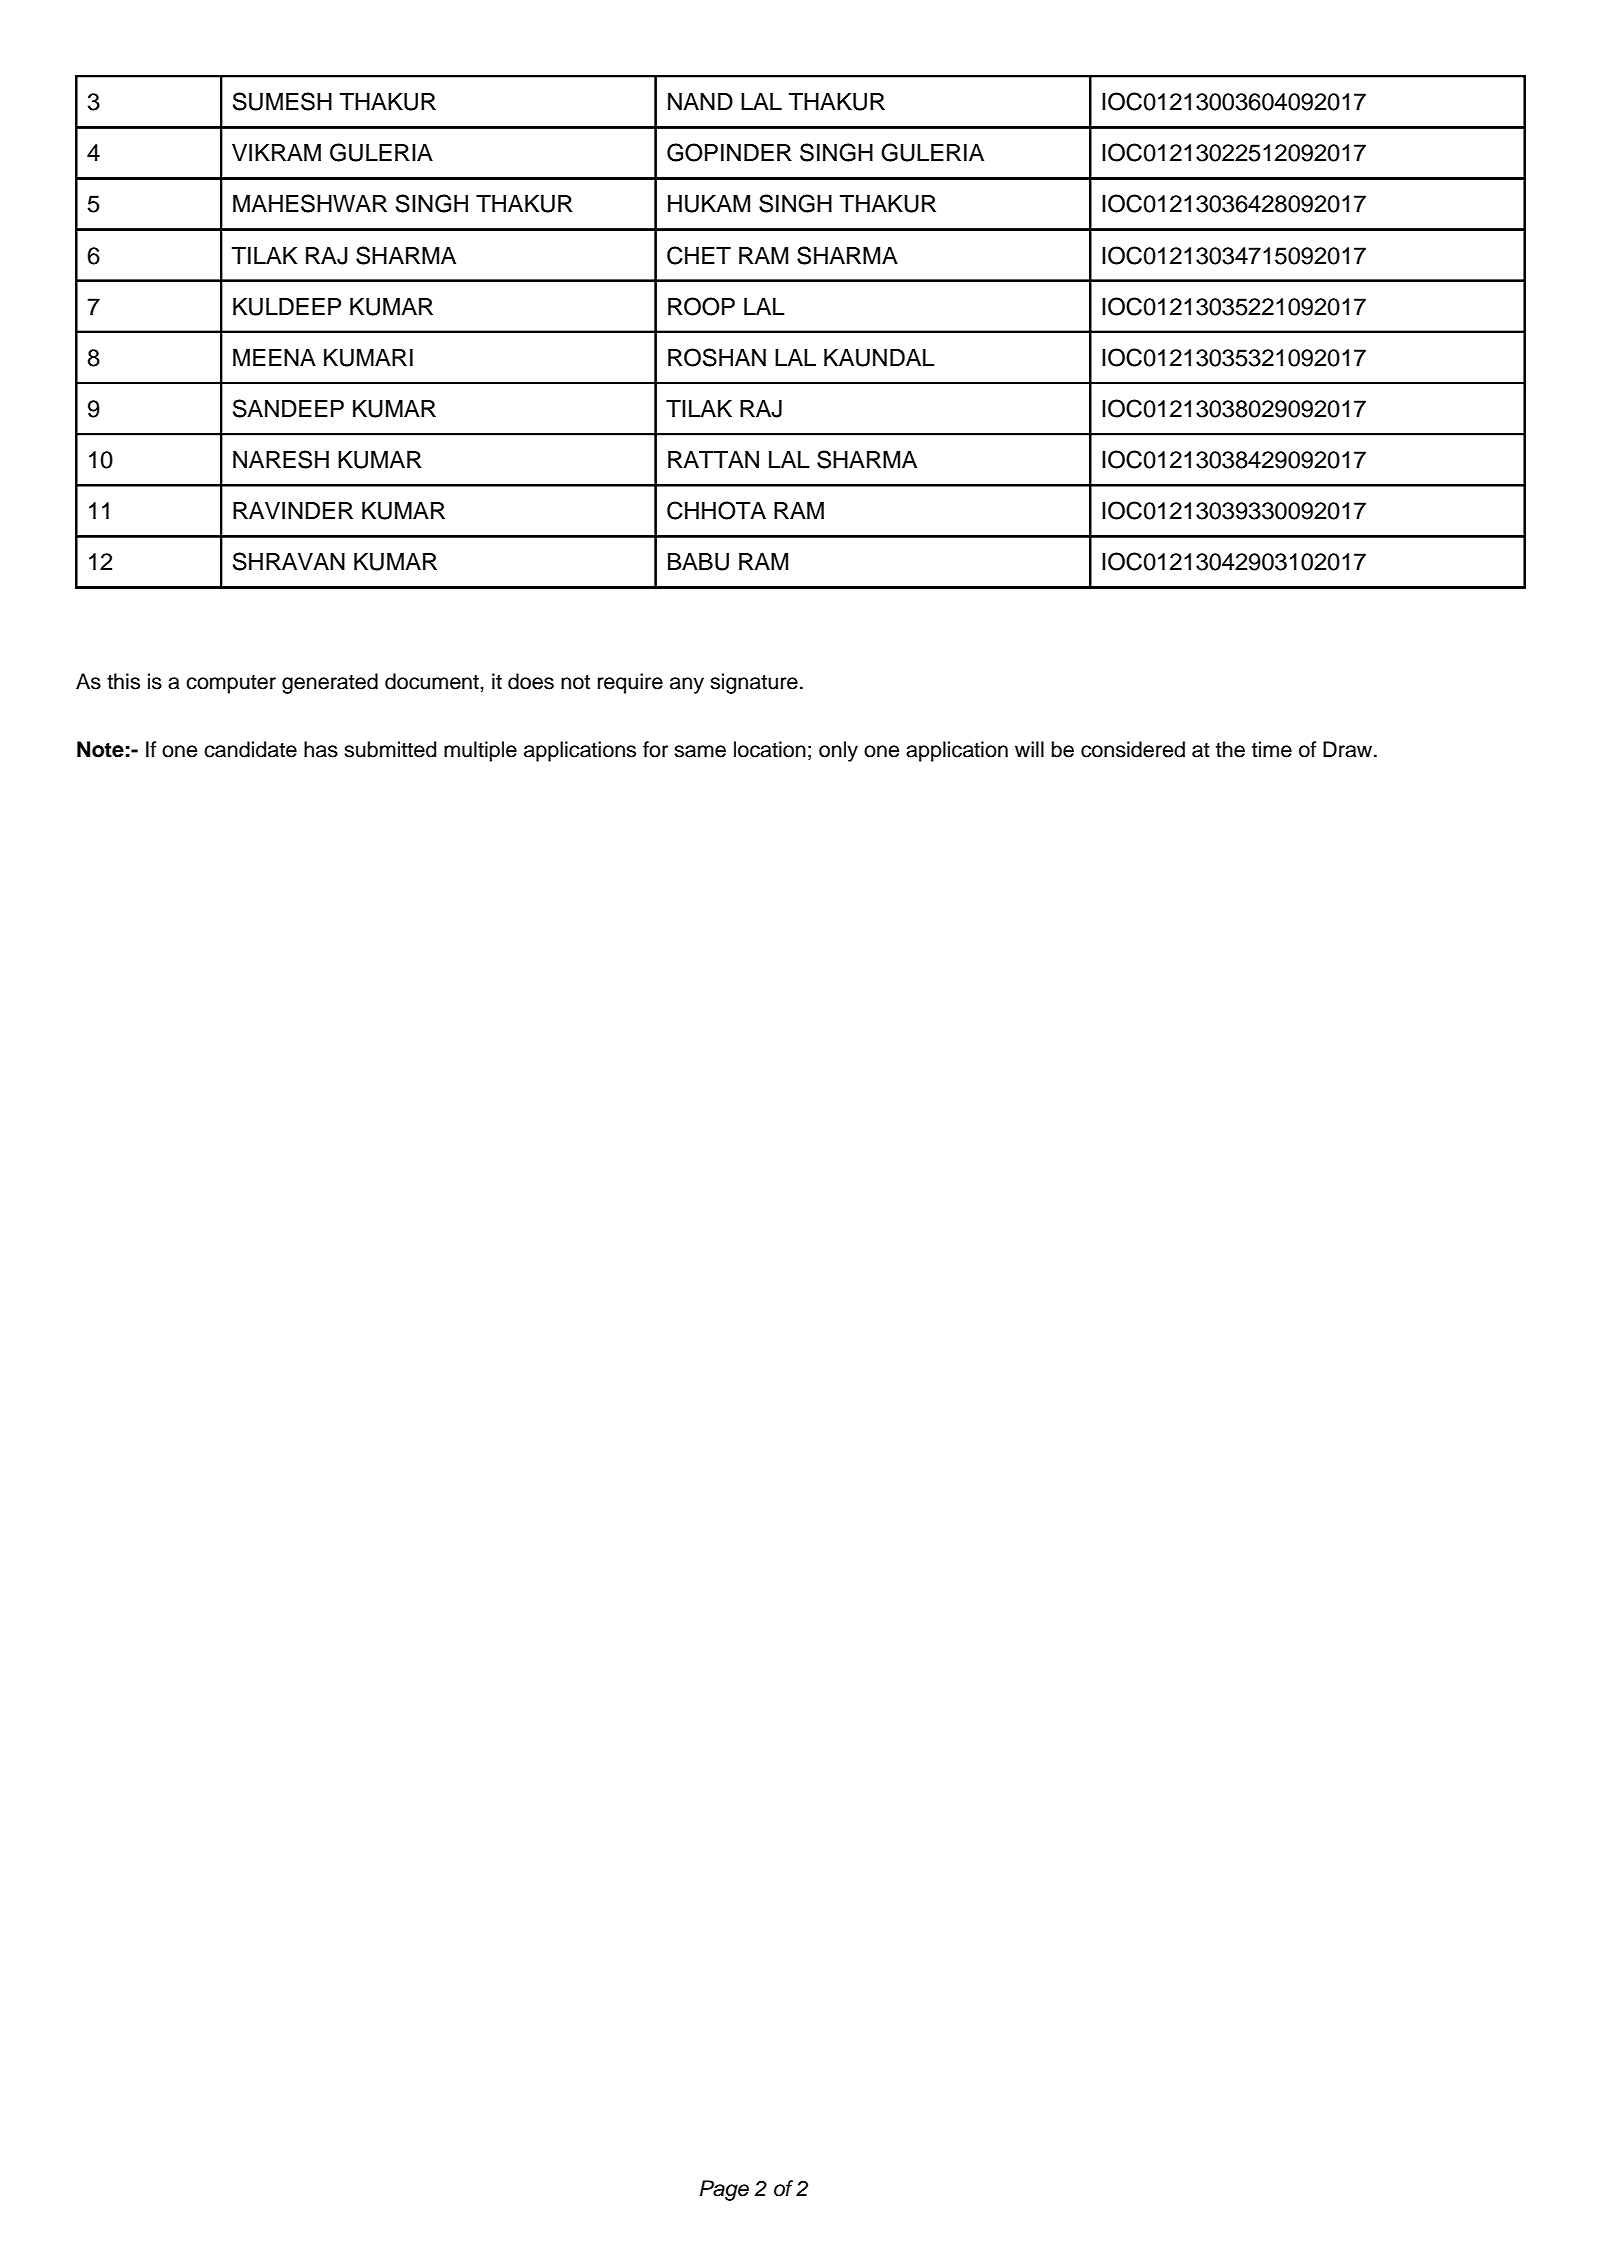 The height and width of the screenshot is (2265, 1601). What do you see at coordinates (231, 684) in the screenshot?
I see `computer` at bounding box center [231, 684].
